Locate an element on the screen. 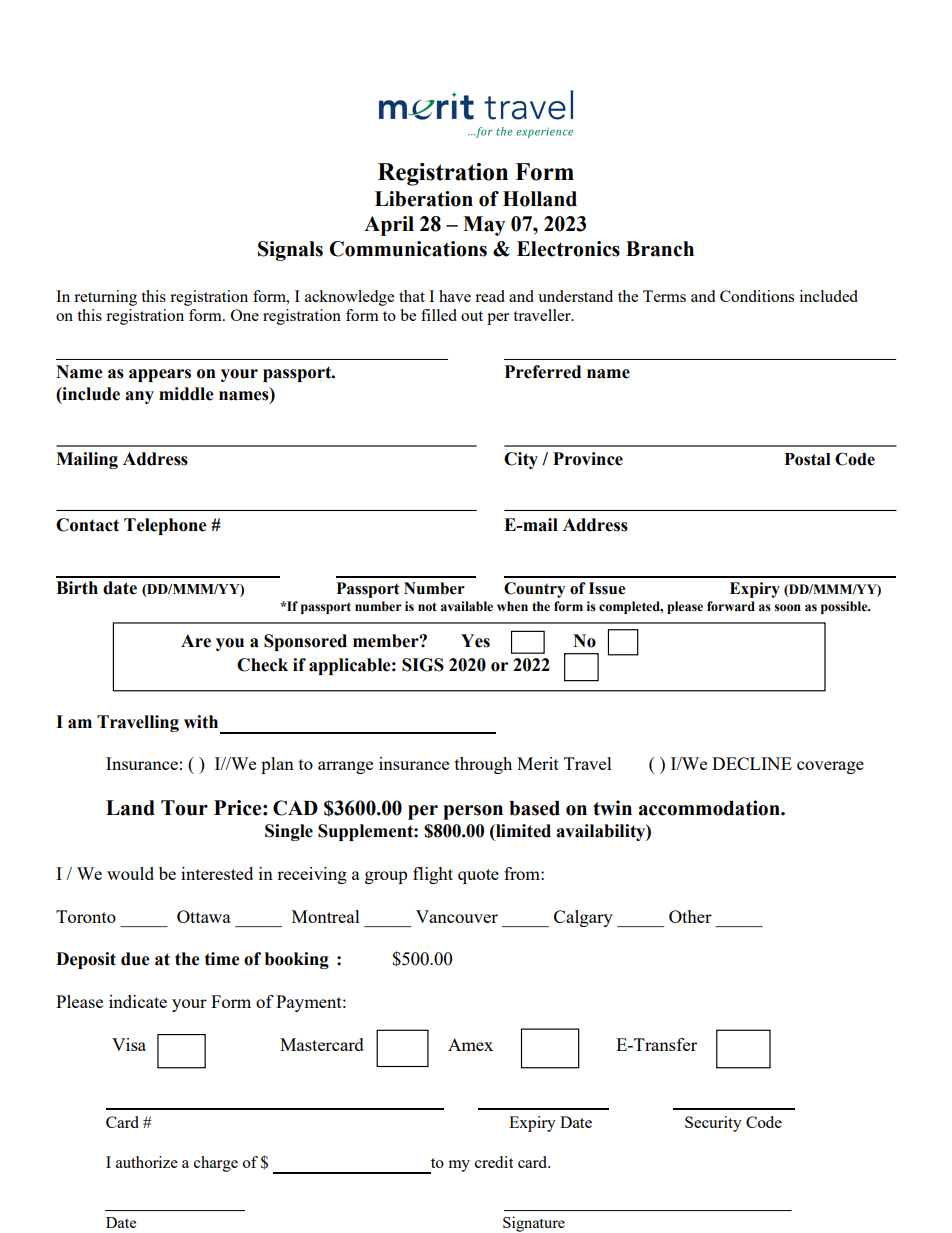 The image size is (952, 1233). DECLINE is located at coordinates (752, 763).
